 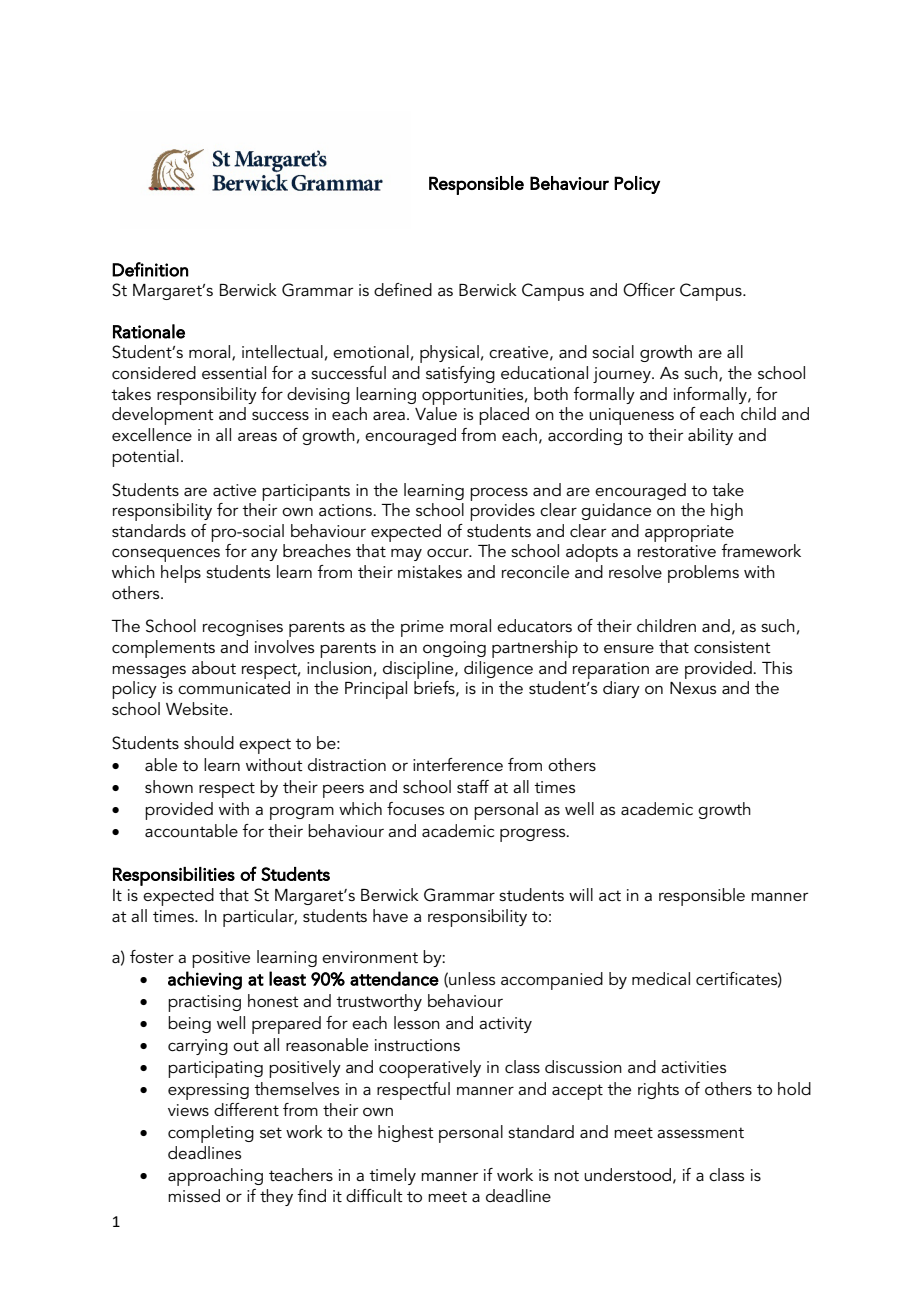 I want to click on defined, so click(x=403, y=289).
